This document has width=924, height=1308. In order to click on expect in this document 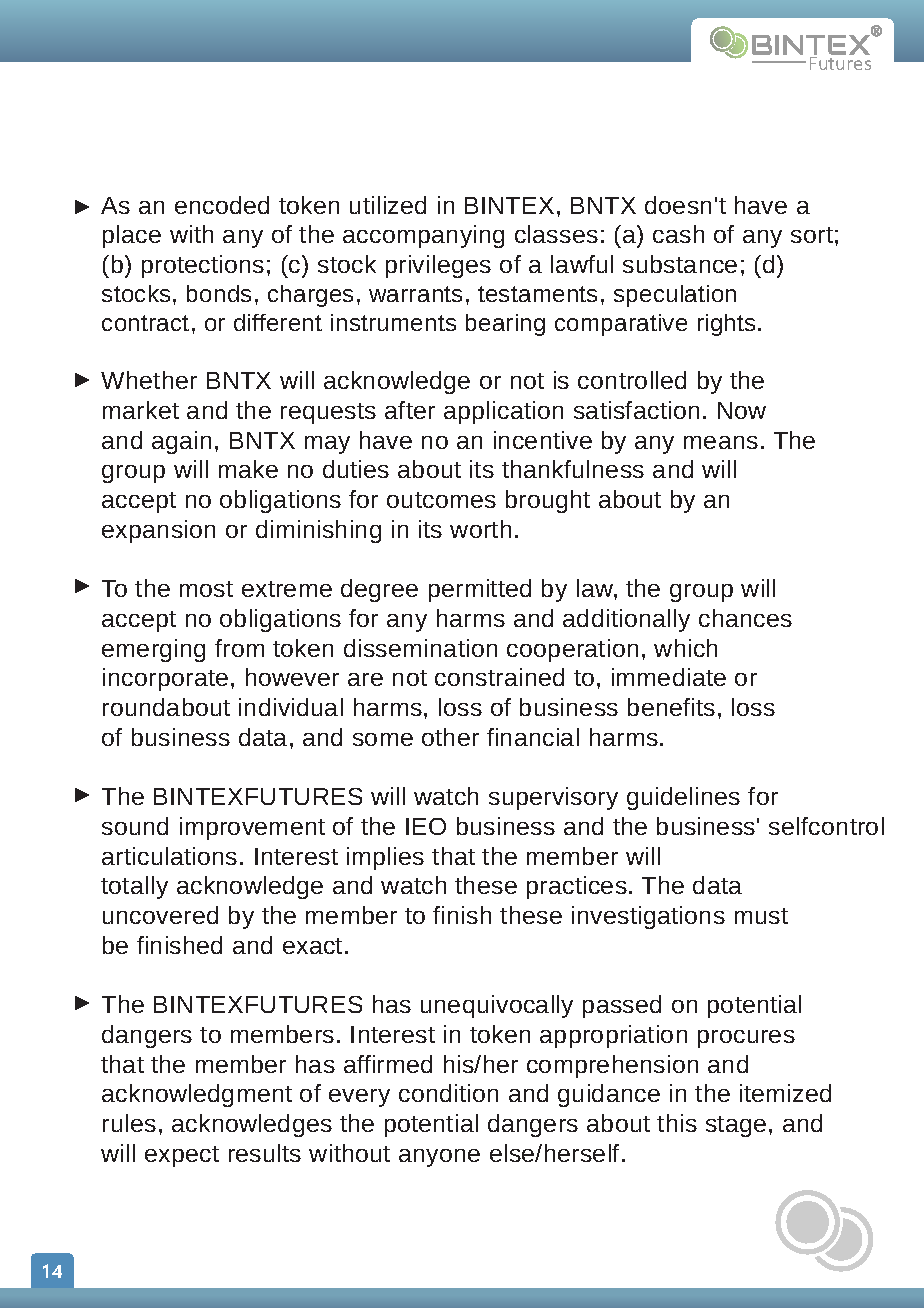, I will do `click(182, 1156)`.
